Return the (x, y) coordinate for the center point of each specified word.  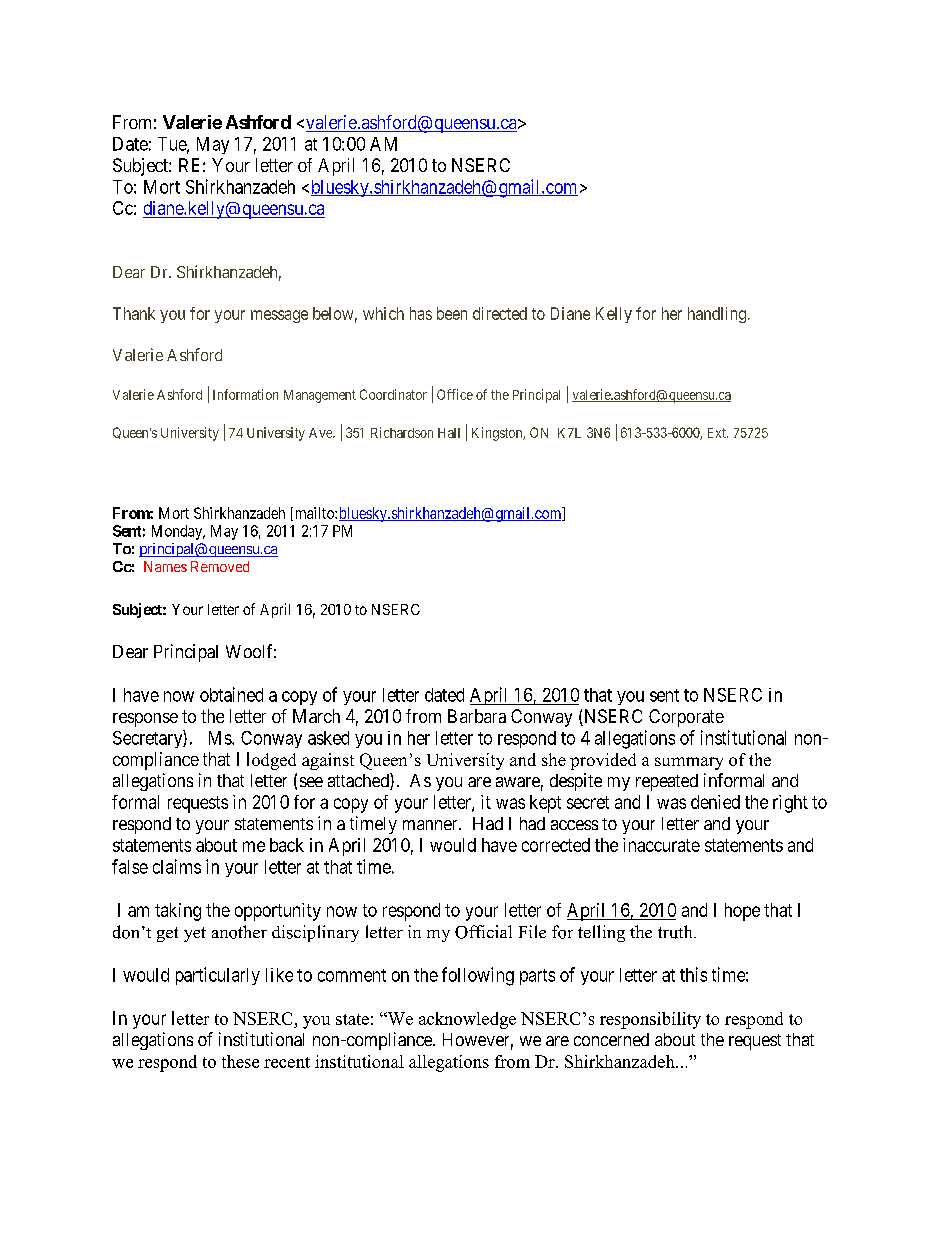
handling (718, 315)
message (279, 316)
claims (177, 866)
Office (455, 394)
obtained (231, 694)
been (452, 313)
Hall (449, 433)
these (240, 1061)
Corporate (686, 718)
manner (431, 825)
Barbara (477, 716)
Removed (220, 566)
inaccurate (661, 845)
